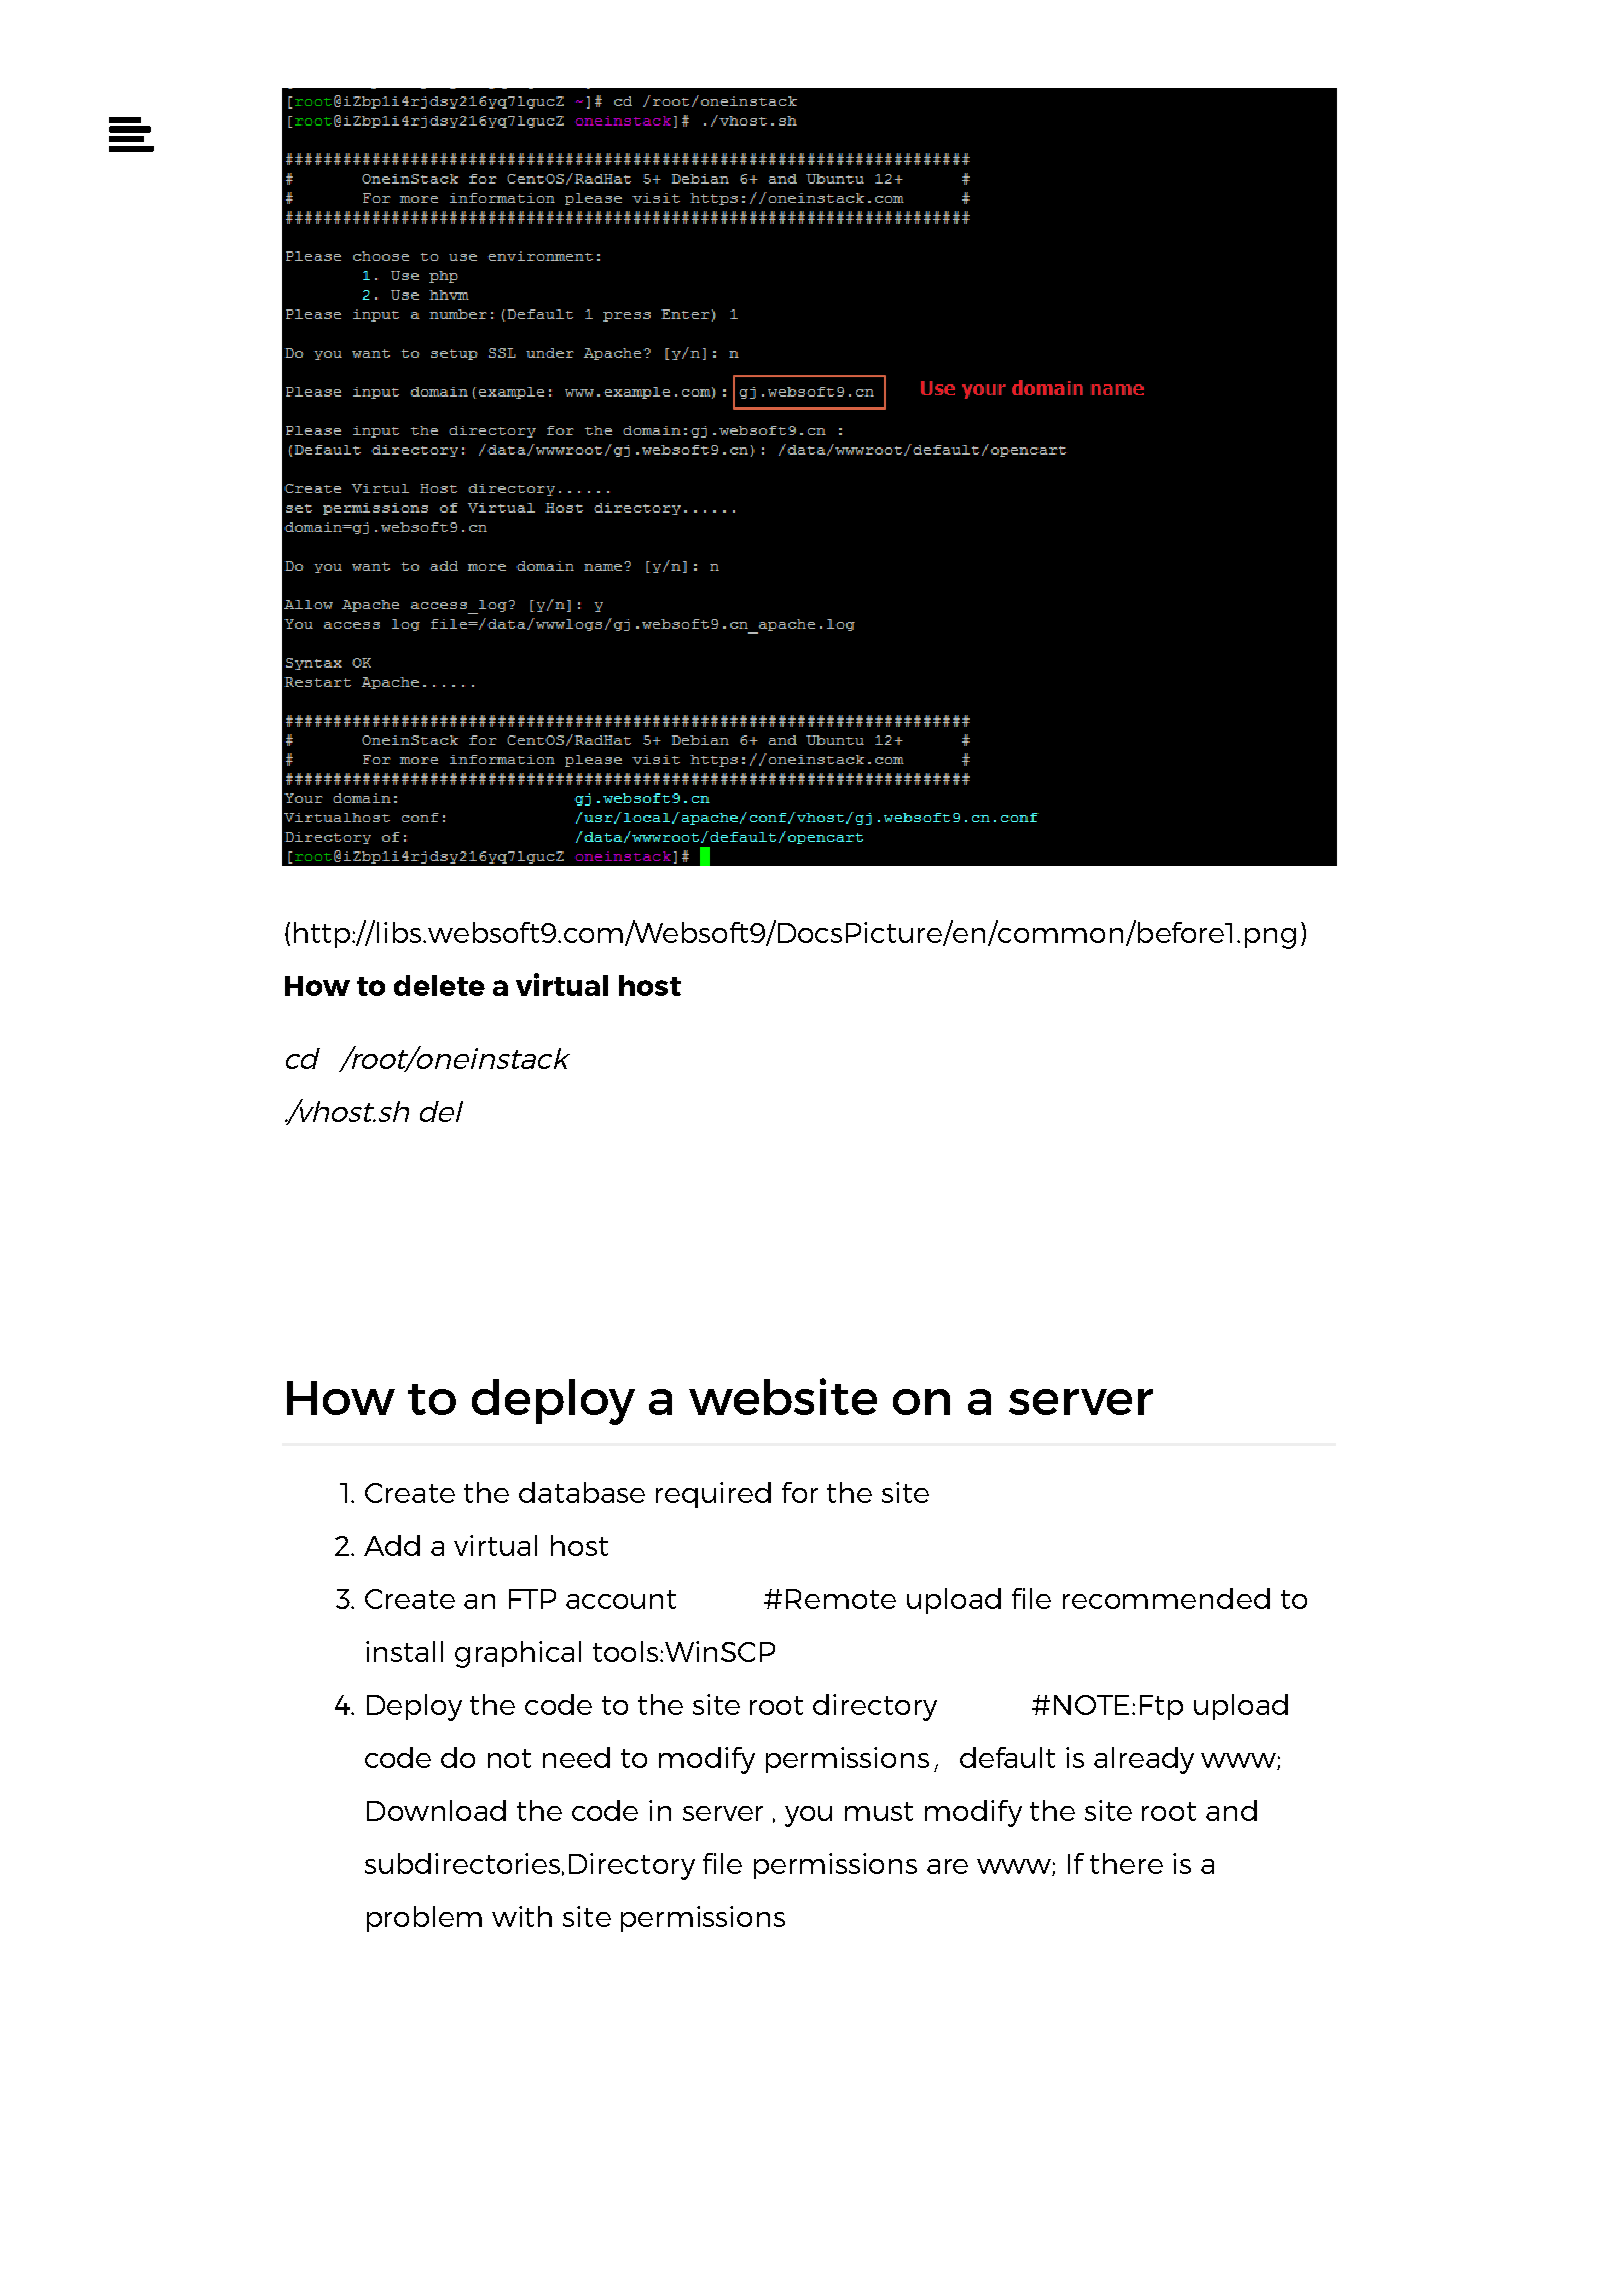 The width and height of the screenshot is (1616, 2286). What do you see at coordinates (392, 1545) in the screenshot?
I see `Add` at bounding box center [392, 1545].
